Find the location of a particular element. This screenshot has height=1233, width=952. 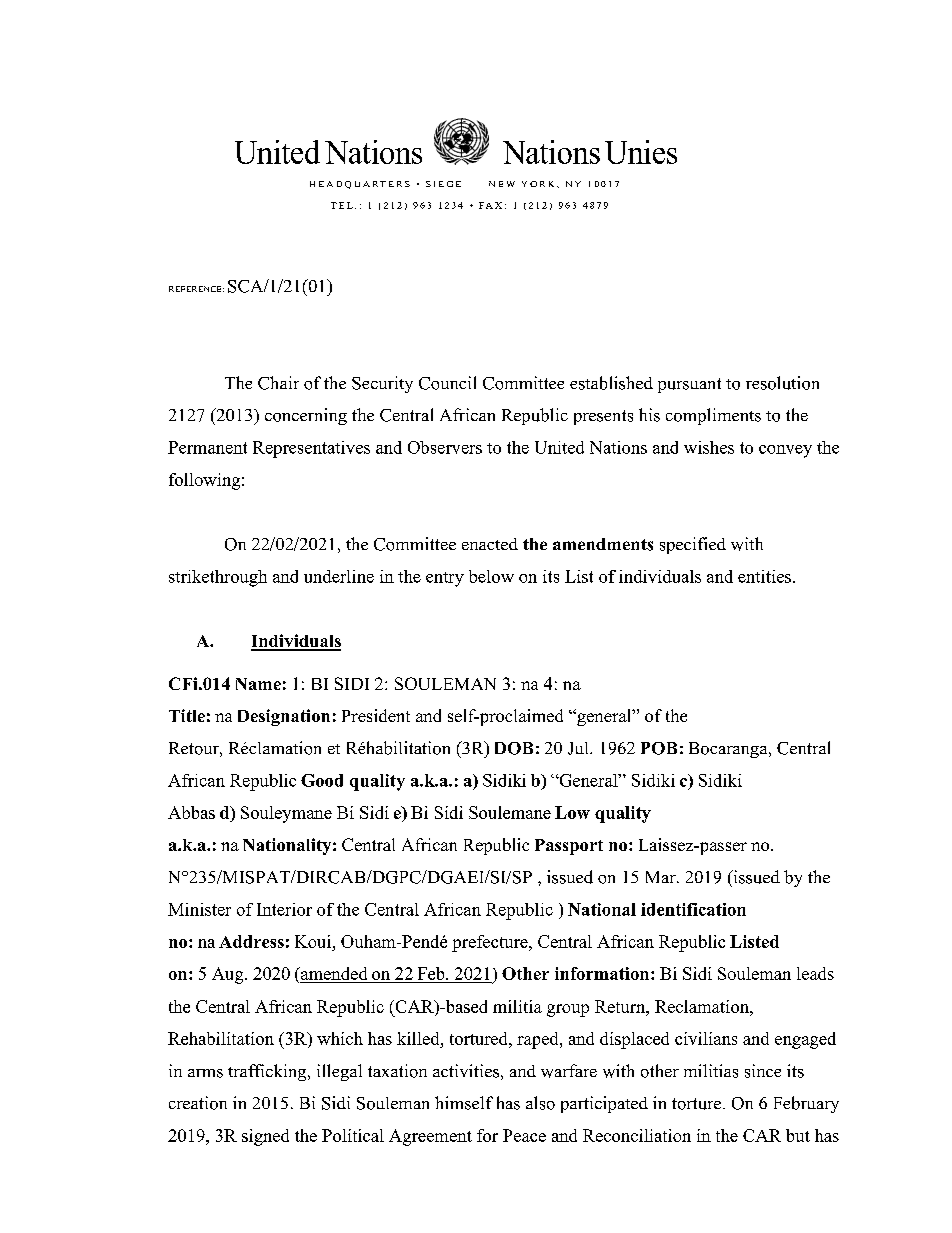

identification is located at coordinates (693, 909).
